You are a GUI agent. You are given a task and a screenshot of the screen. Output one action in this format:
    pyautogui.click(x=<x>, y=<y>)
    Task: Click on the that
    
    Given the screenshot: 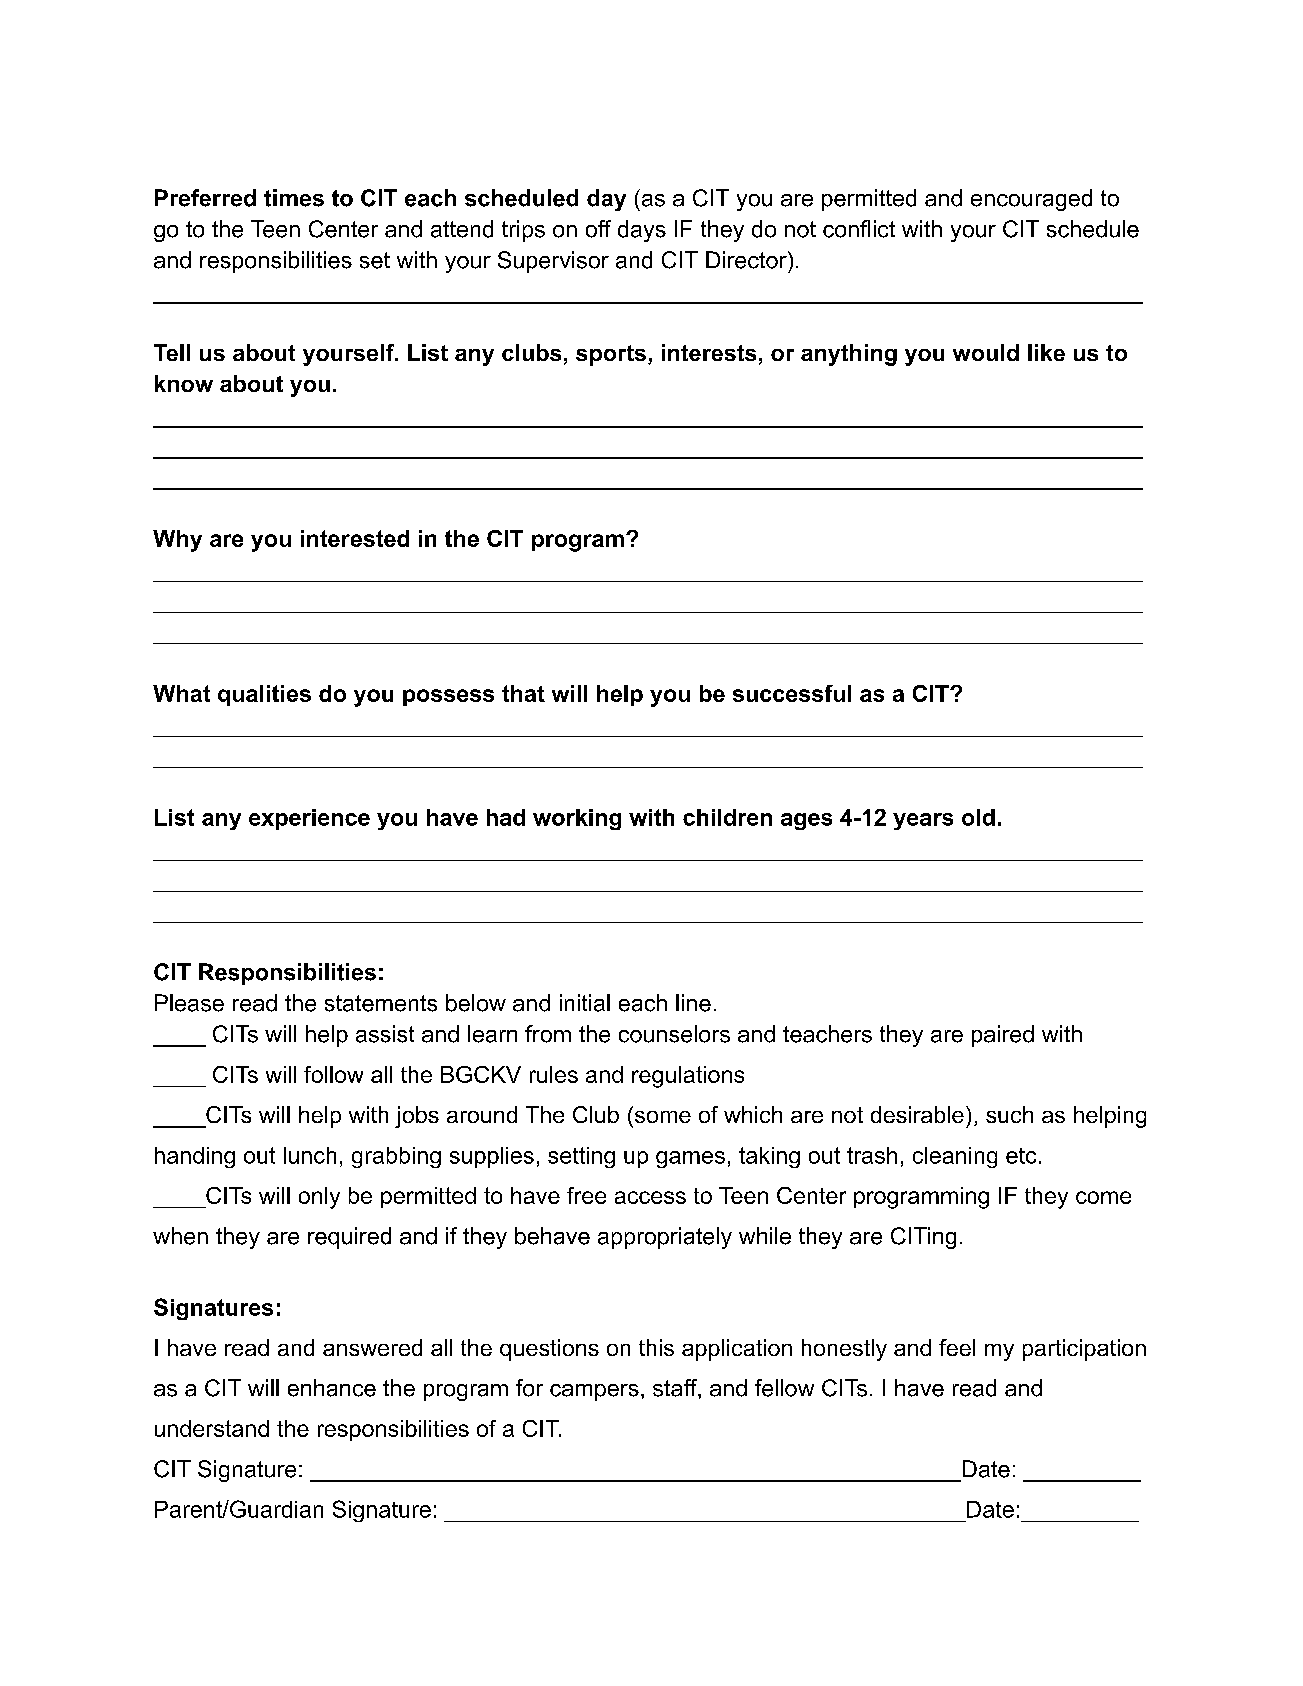 What is the action you would take?
    pyautogui.click(x=523, y=693)
